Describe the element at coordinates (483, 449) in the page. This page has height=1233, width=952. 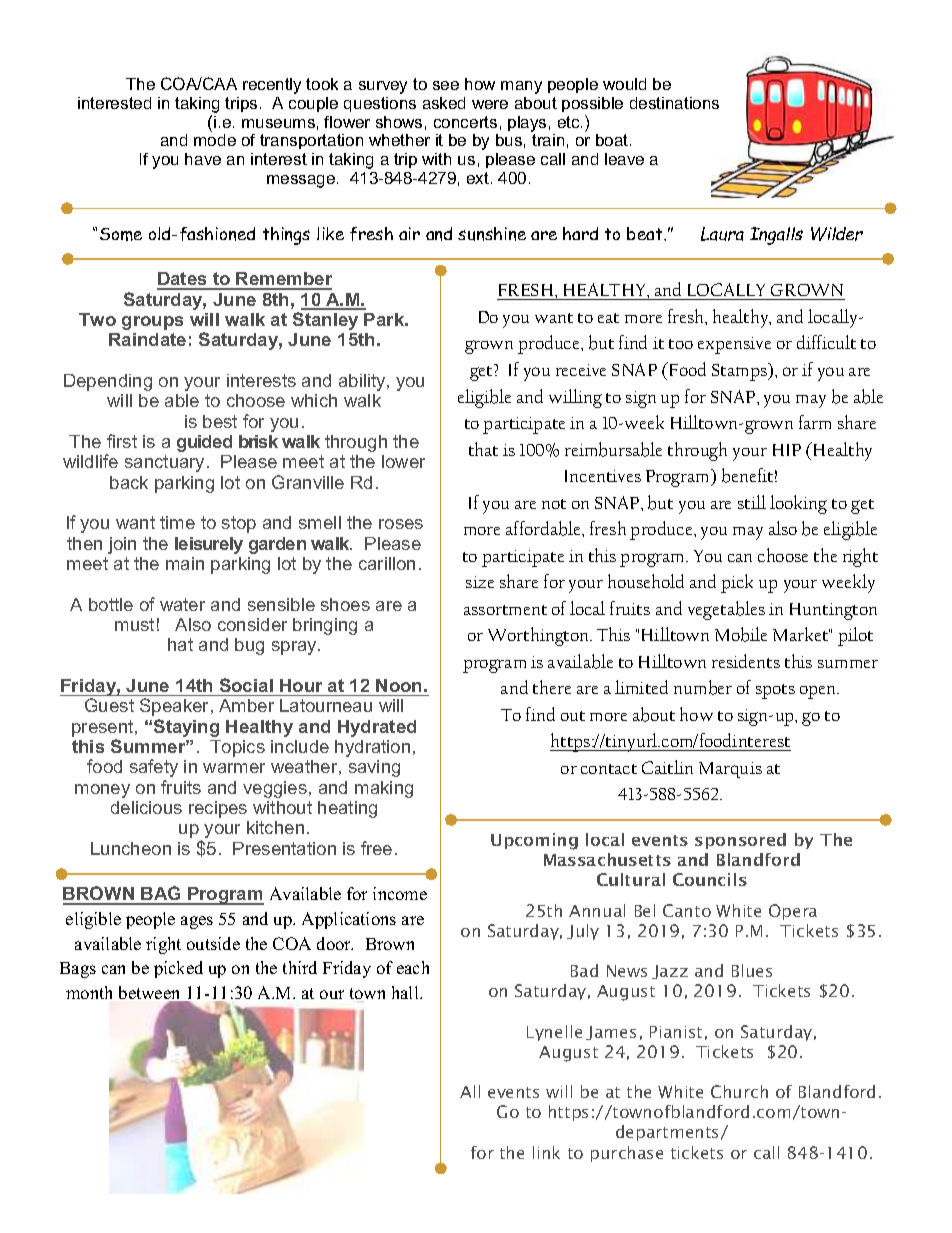
I see `that` at that location.
